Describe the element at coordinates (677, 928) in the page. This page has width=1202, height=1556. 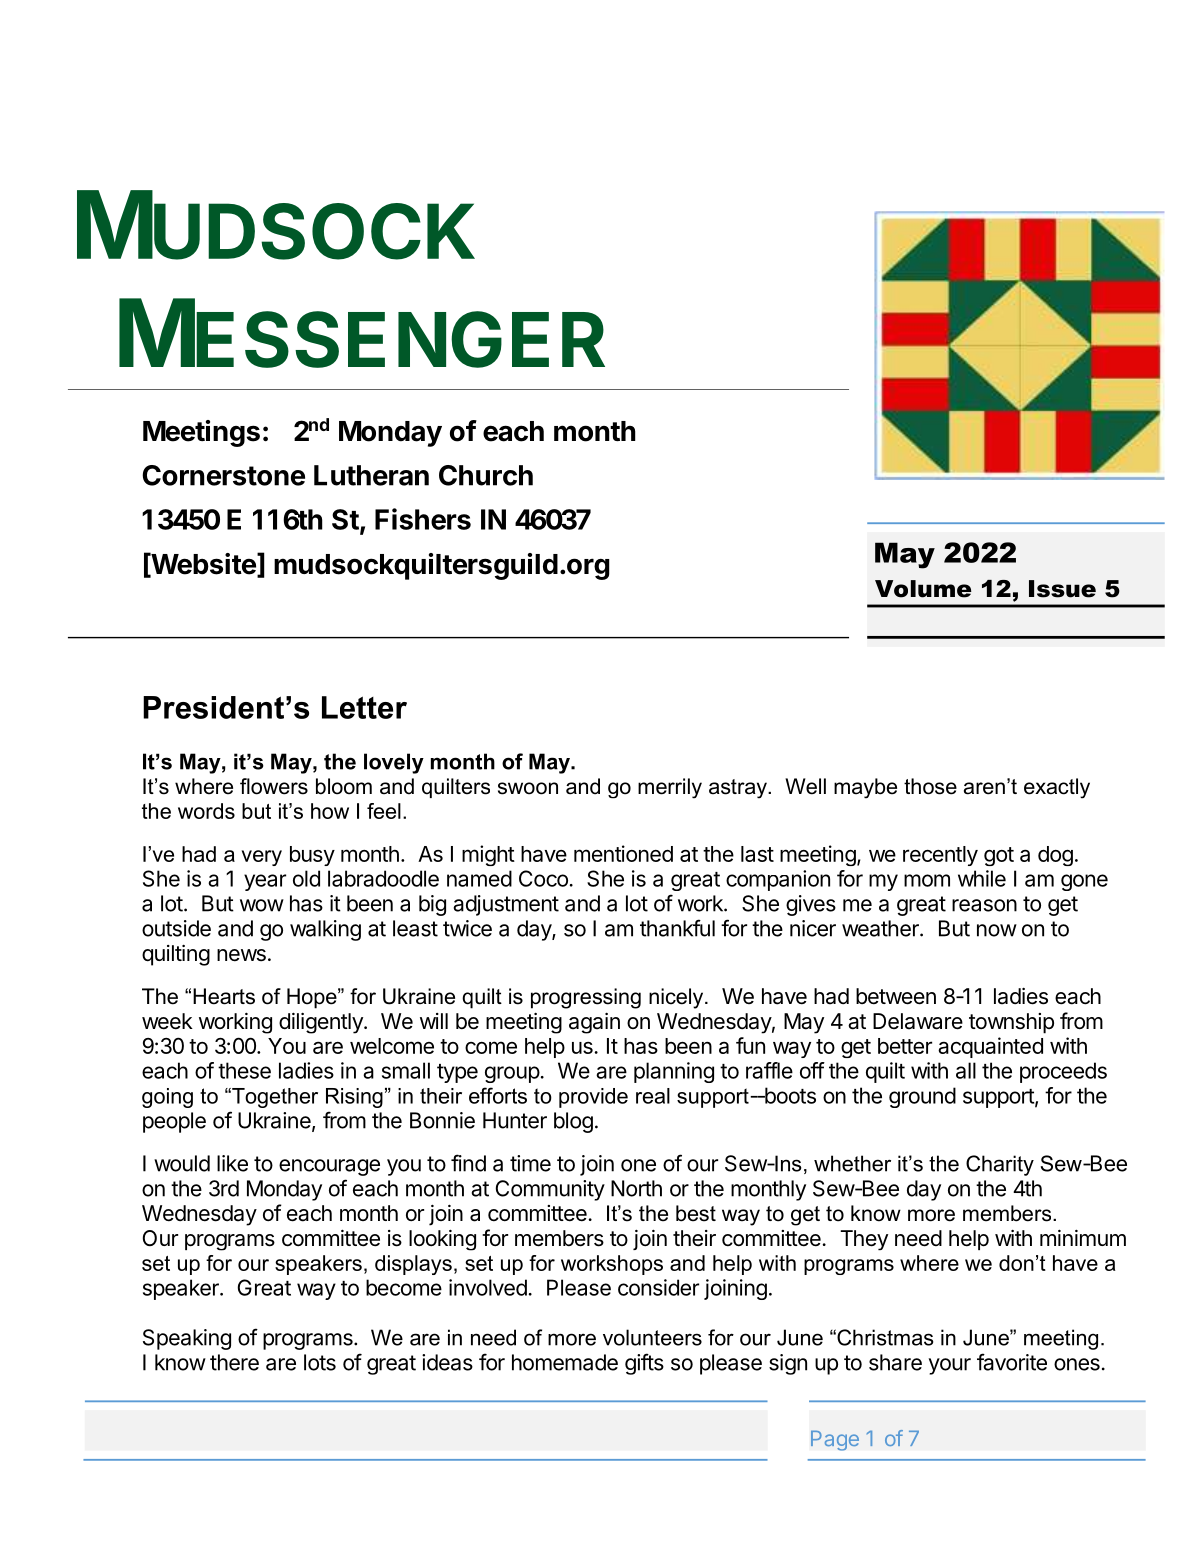
I see `thankful` at that location.
